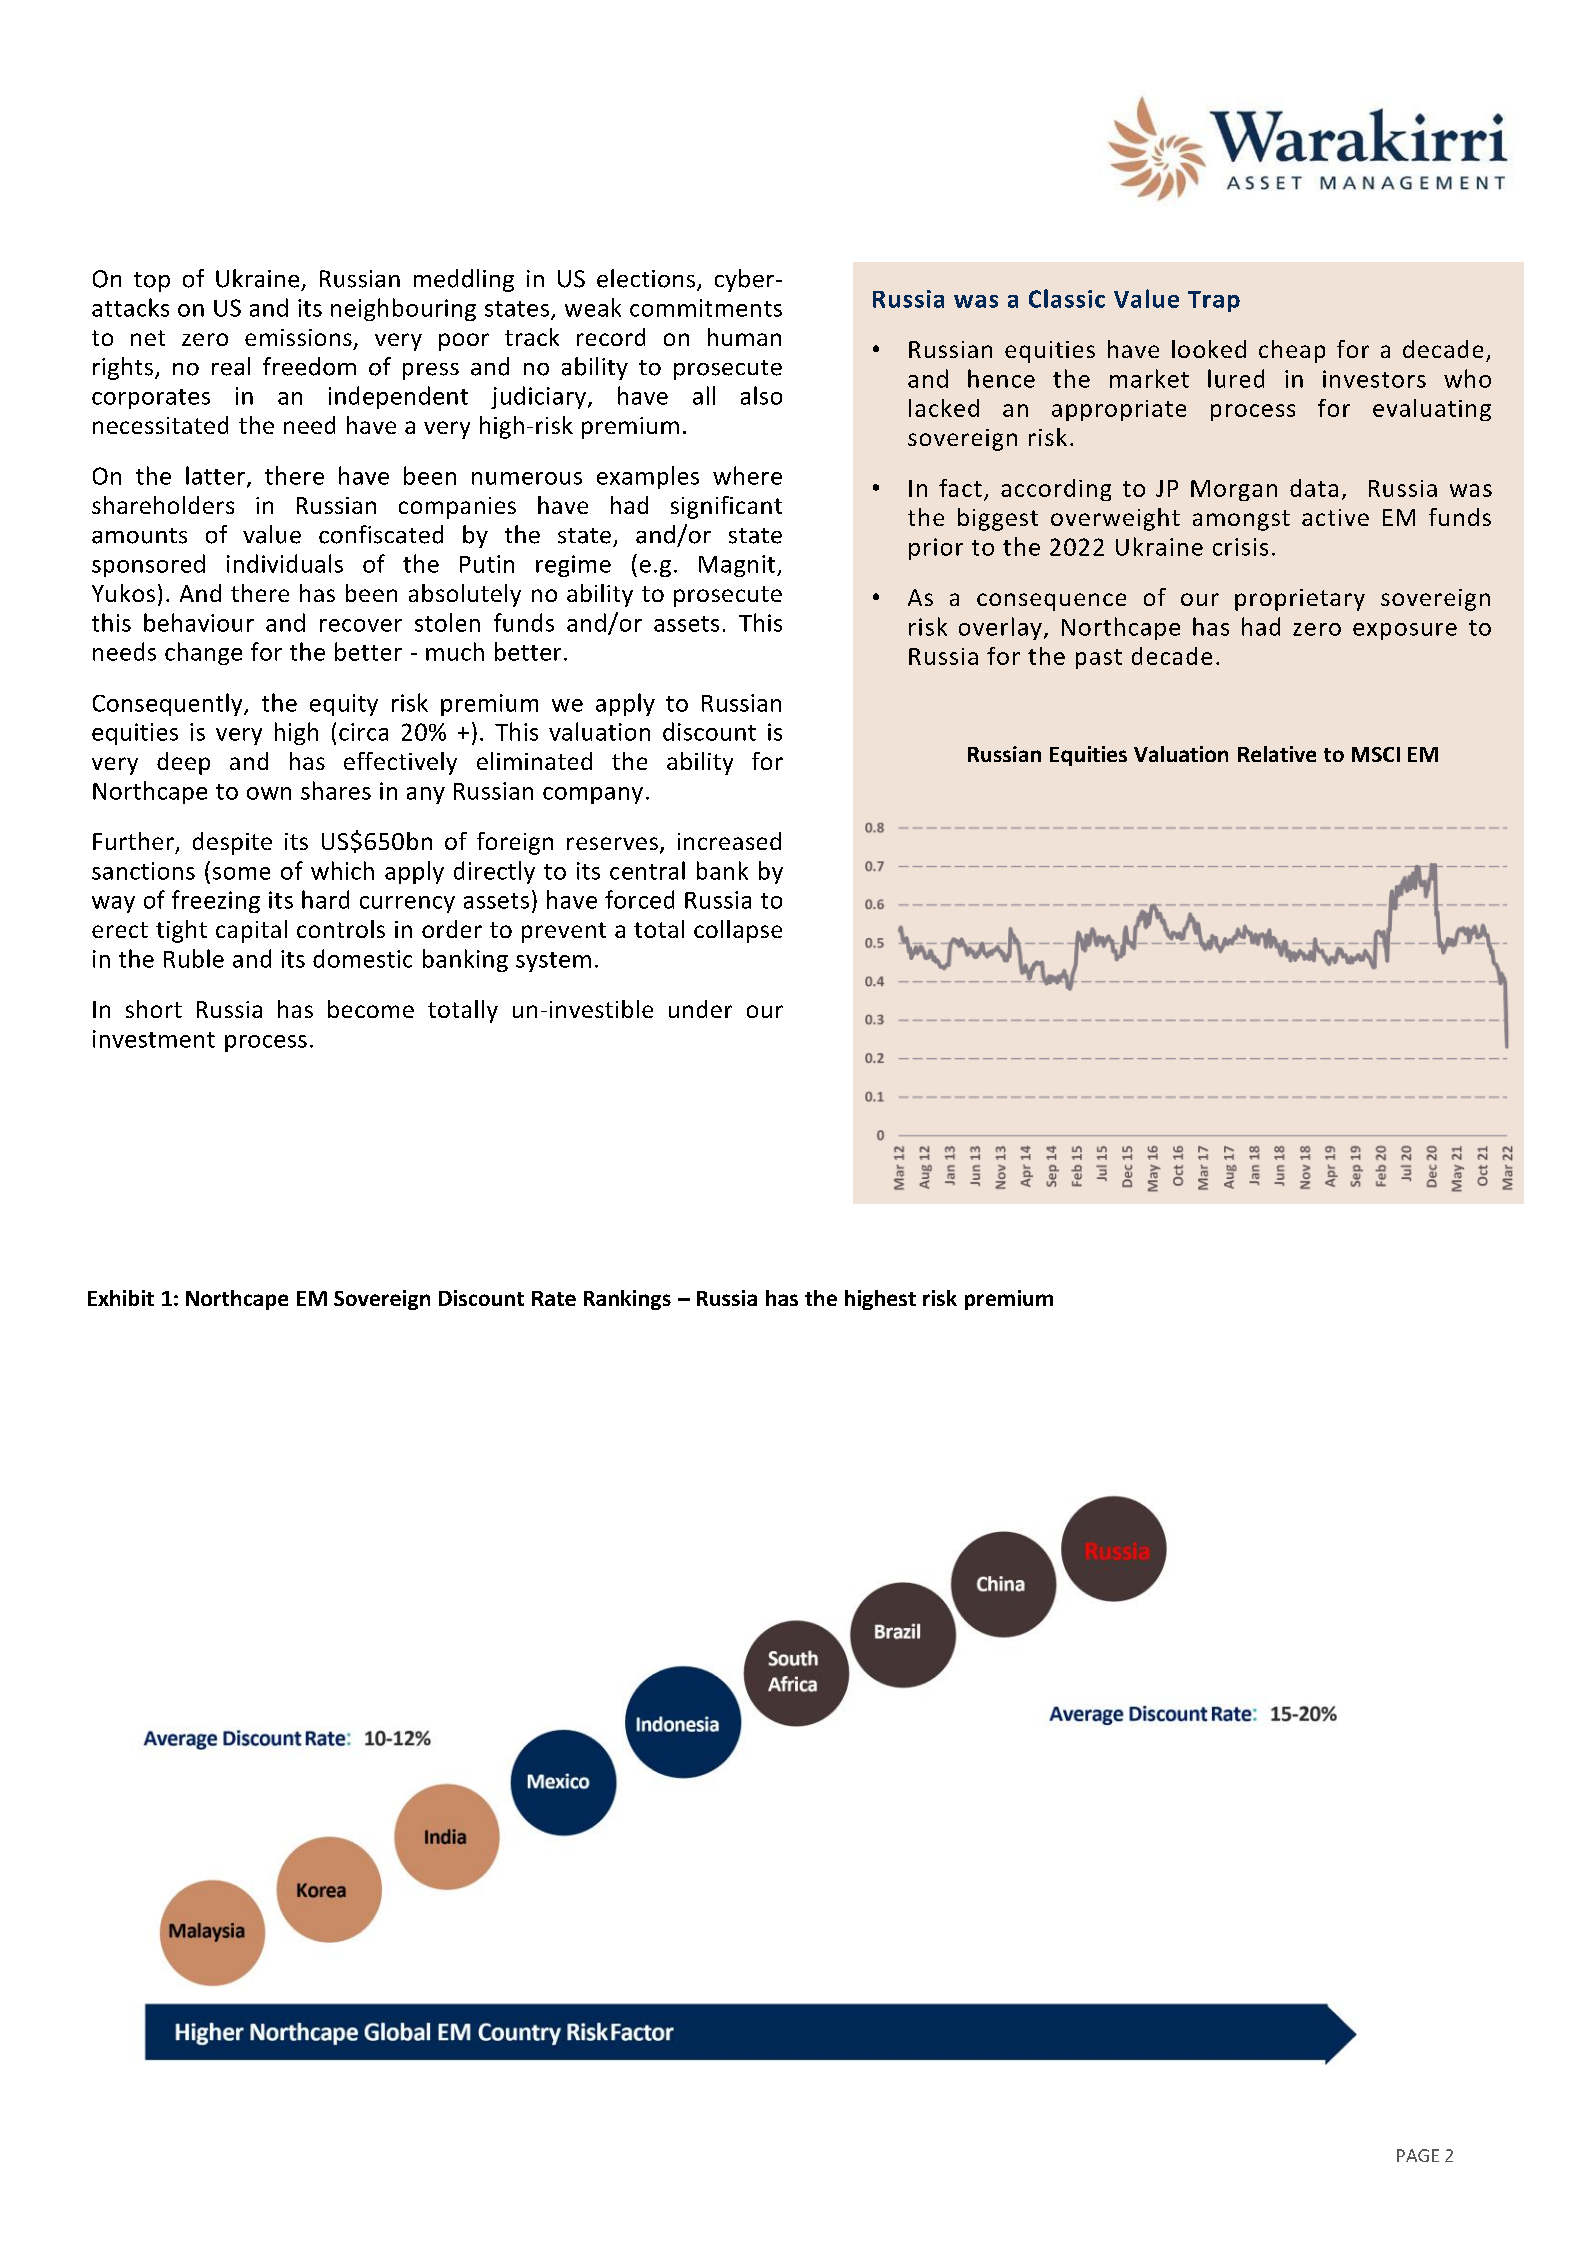 This screenshot has width=1592, height=2248. I want to click on human, so click(744, 337).
